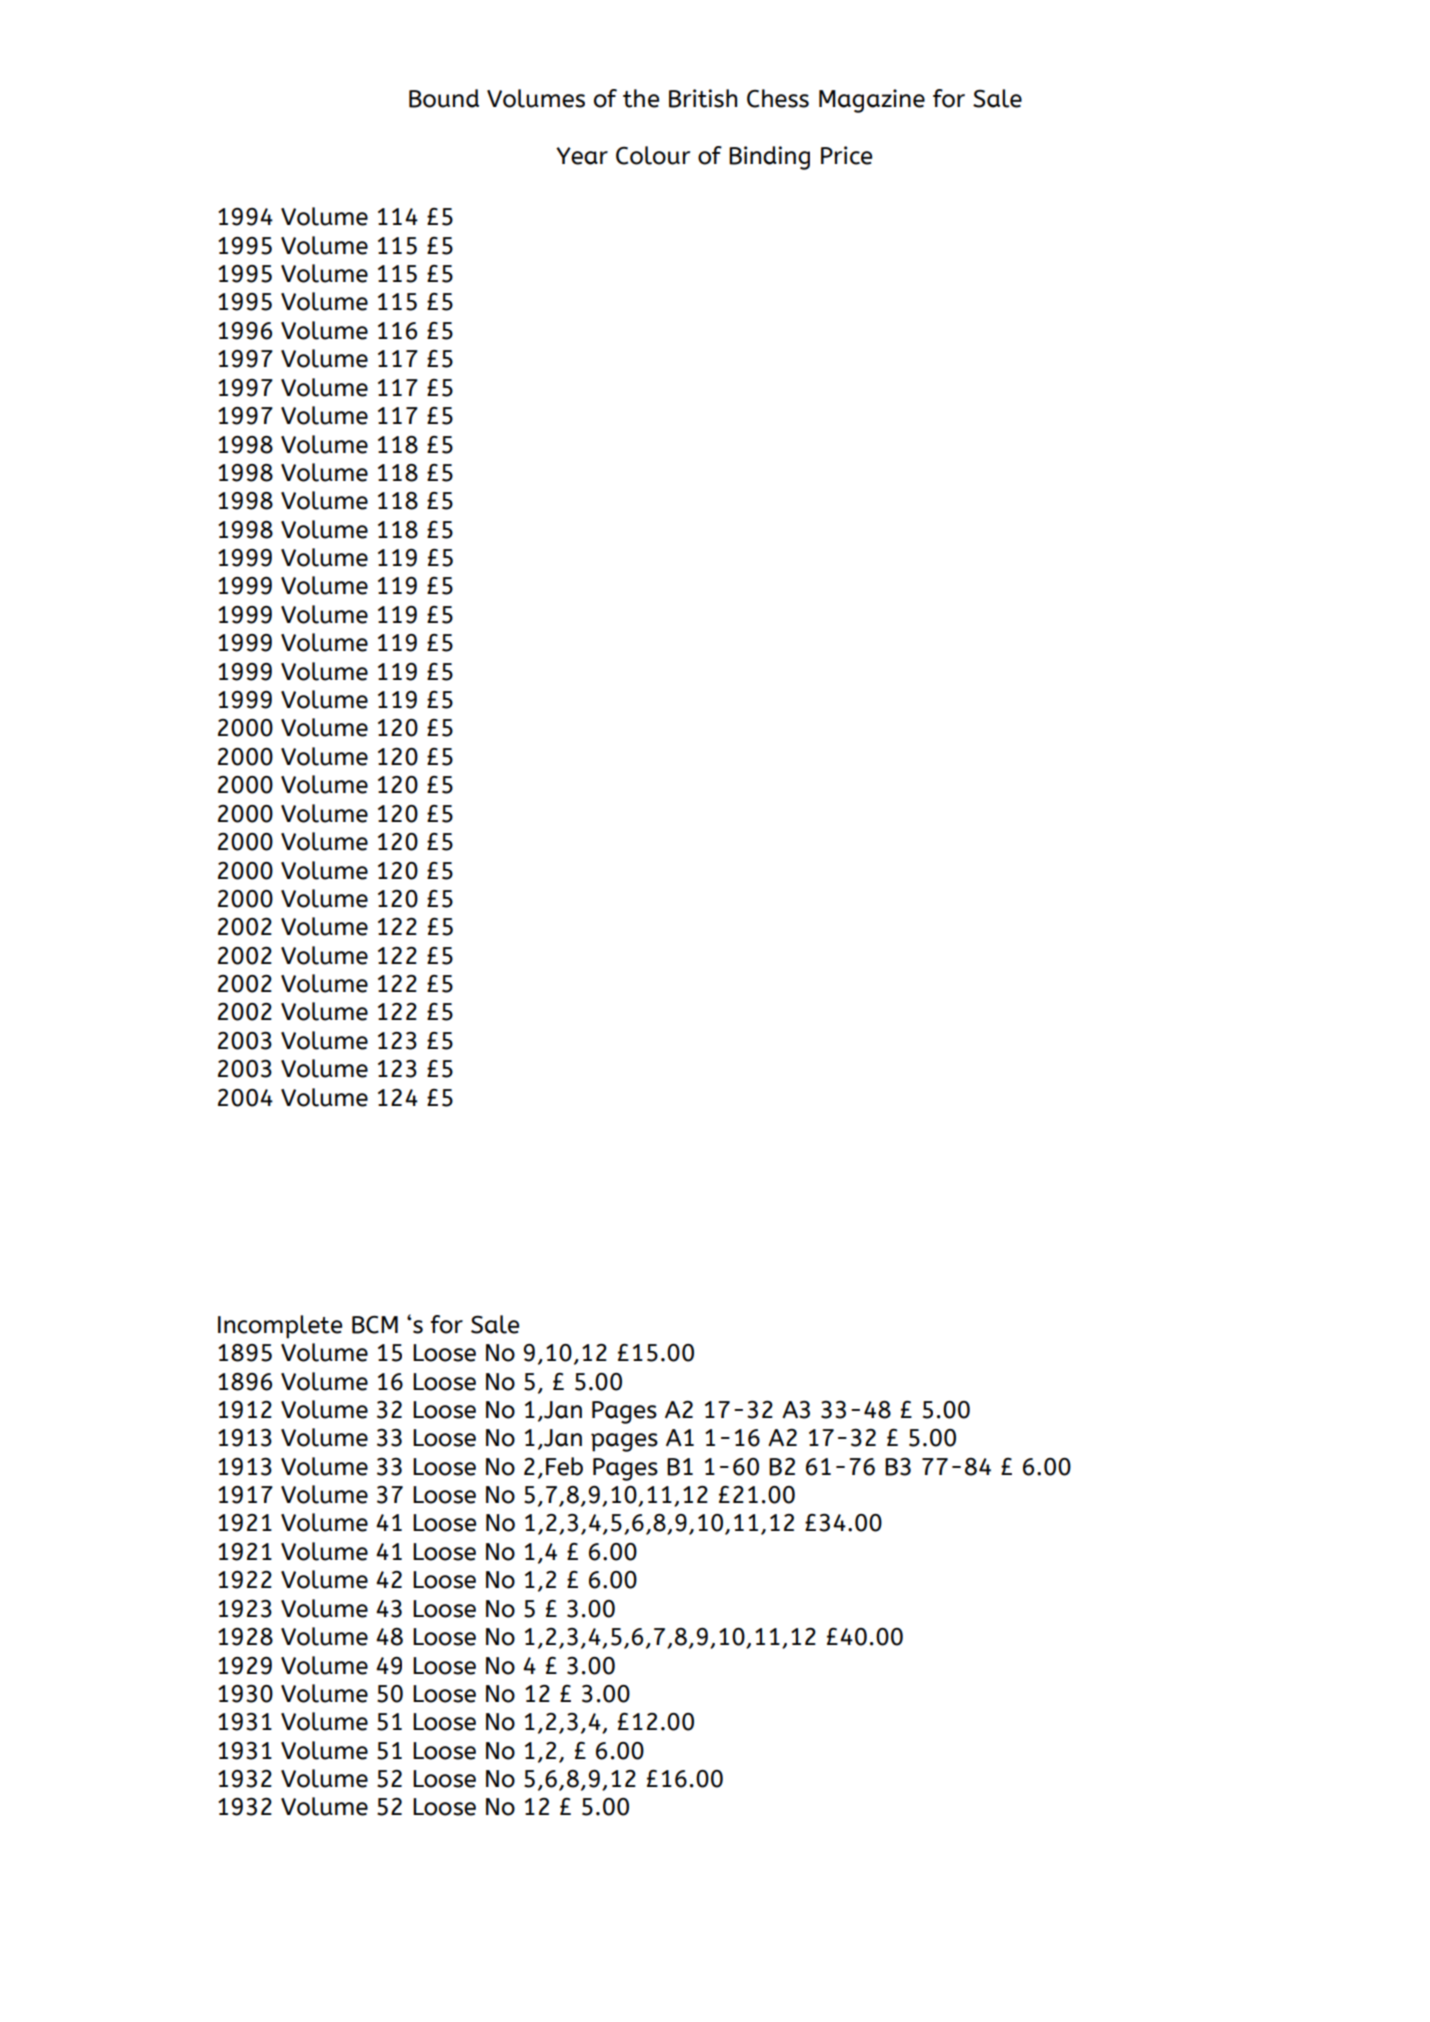 The height and width of the document is (2022, 1430). What do you see at coordinates (280, 1327) in the document?
I see `Incomplete` at bounding box center [280, 1327].
